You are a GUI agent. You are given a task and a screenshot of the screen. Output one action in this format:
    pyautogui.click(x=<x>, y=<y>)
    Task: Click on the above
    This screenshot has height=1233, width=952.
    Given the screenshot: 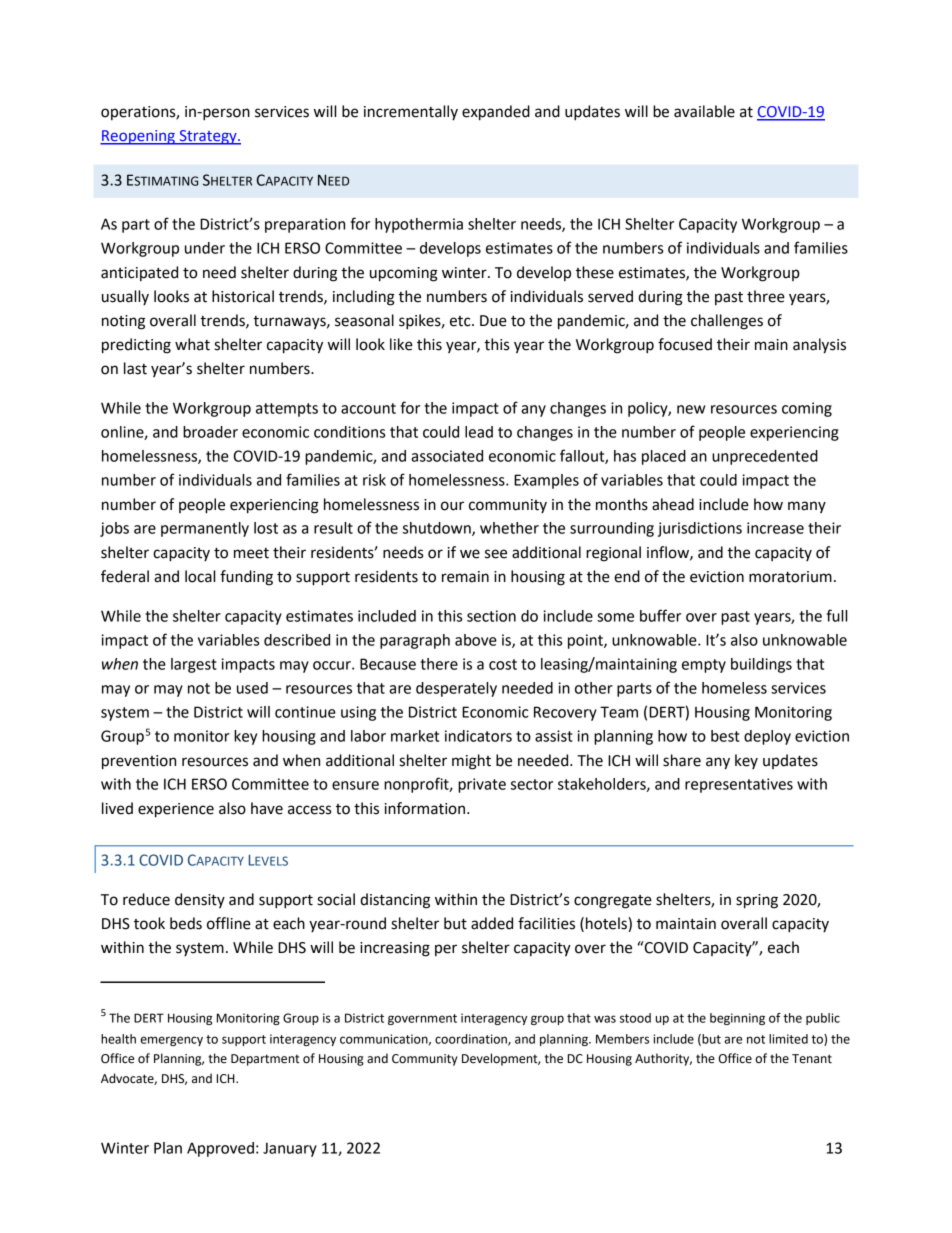 What is the action you would take?
    pyautogui.click(x=476, y=640)
